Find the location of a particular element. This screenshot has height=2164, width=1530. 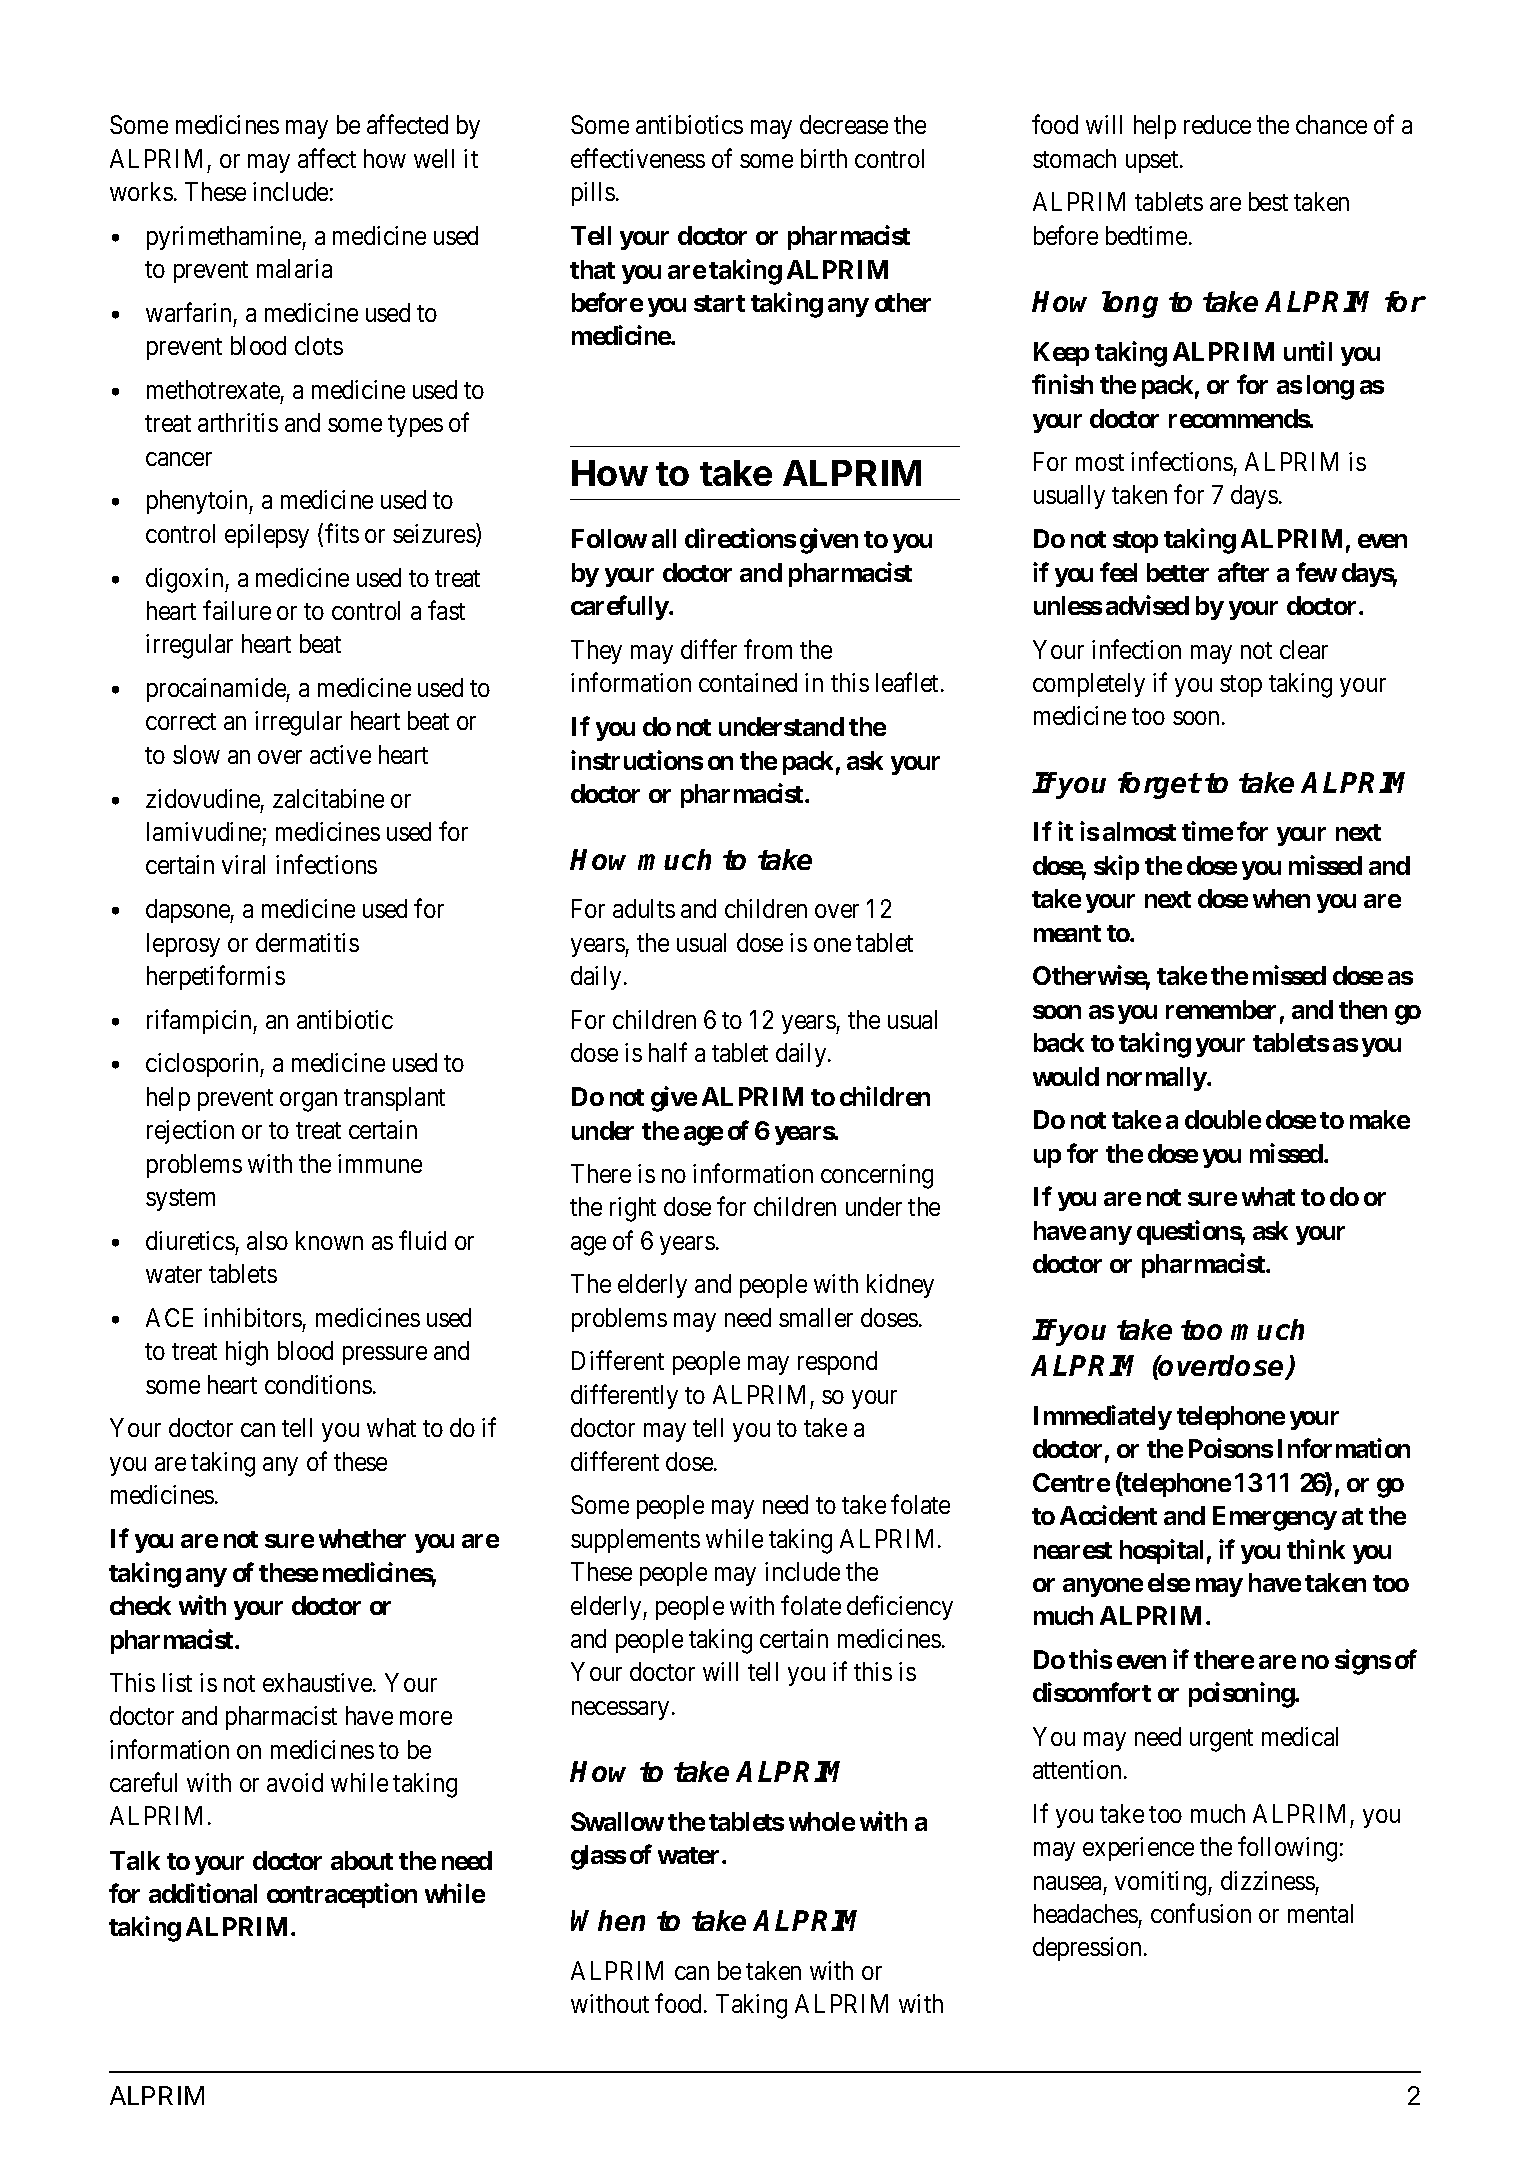

contraception is located at coordinates (342, 1895).
